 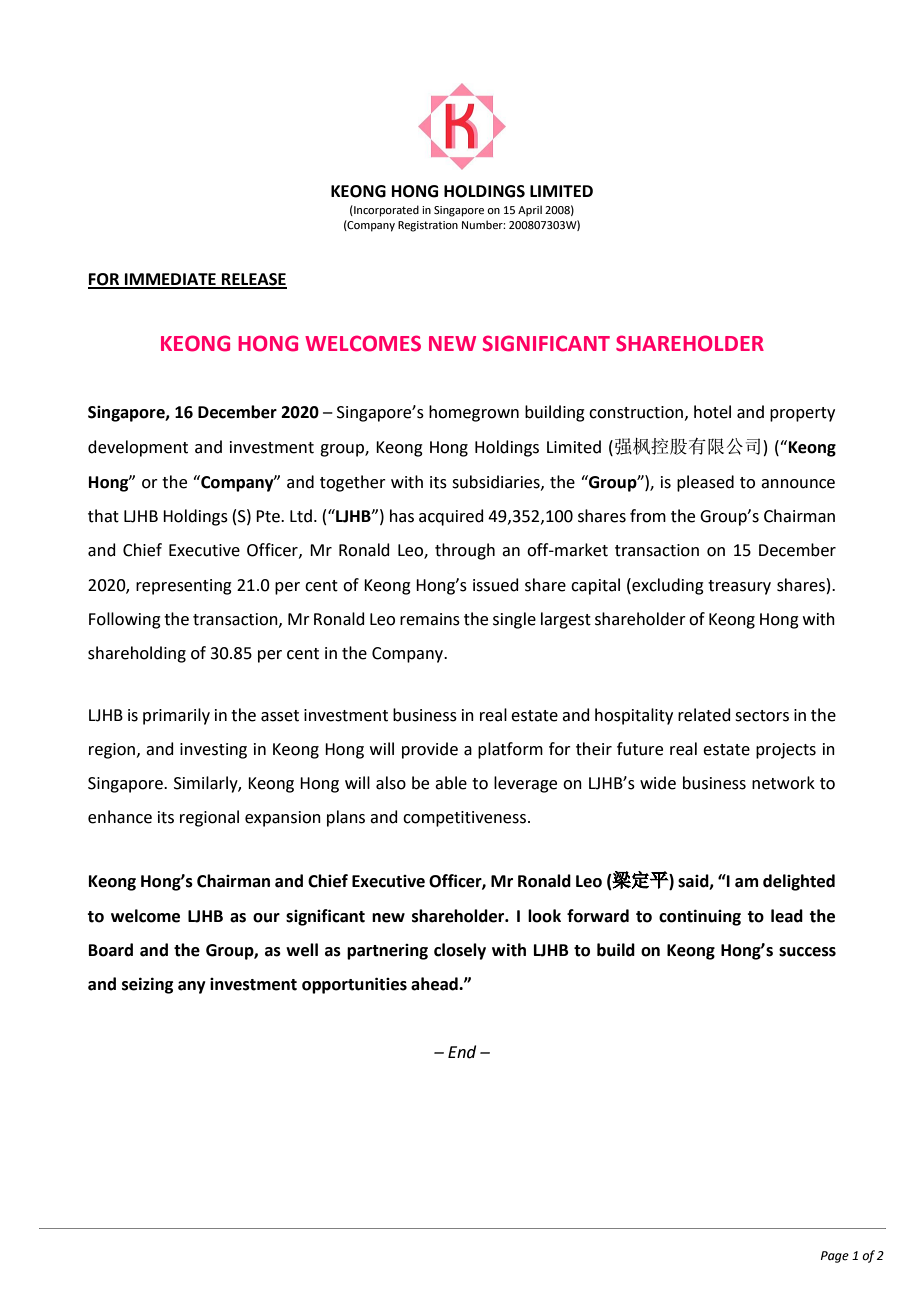 What do you see at coordinates (120, 817) in the page?
I see `enhance` at bounding box center [120, 817].
